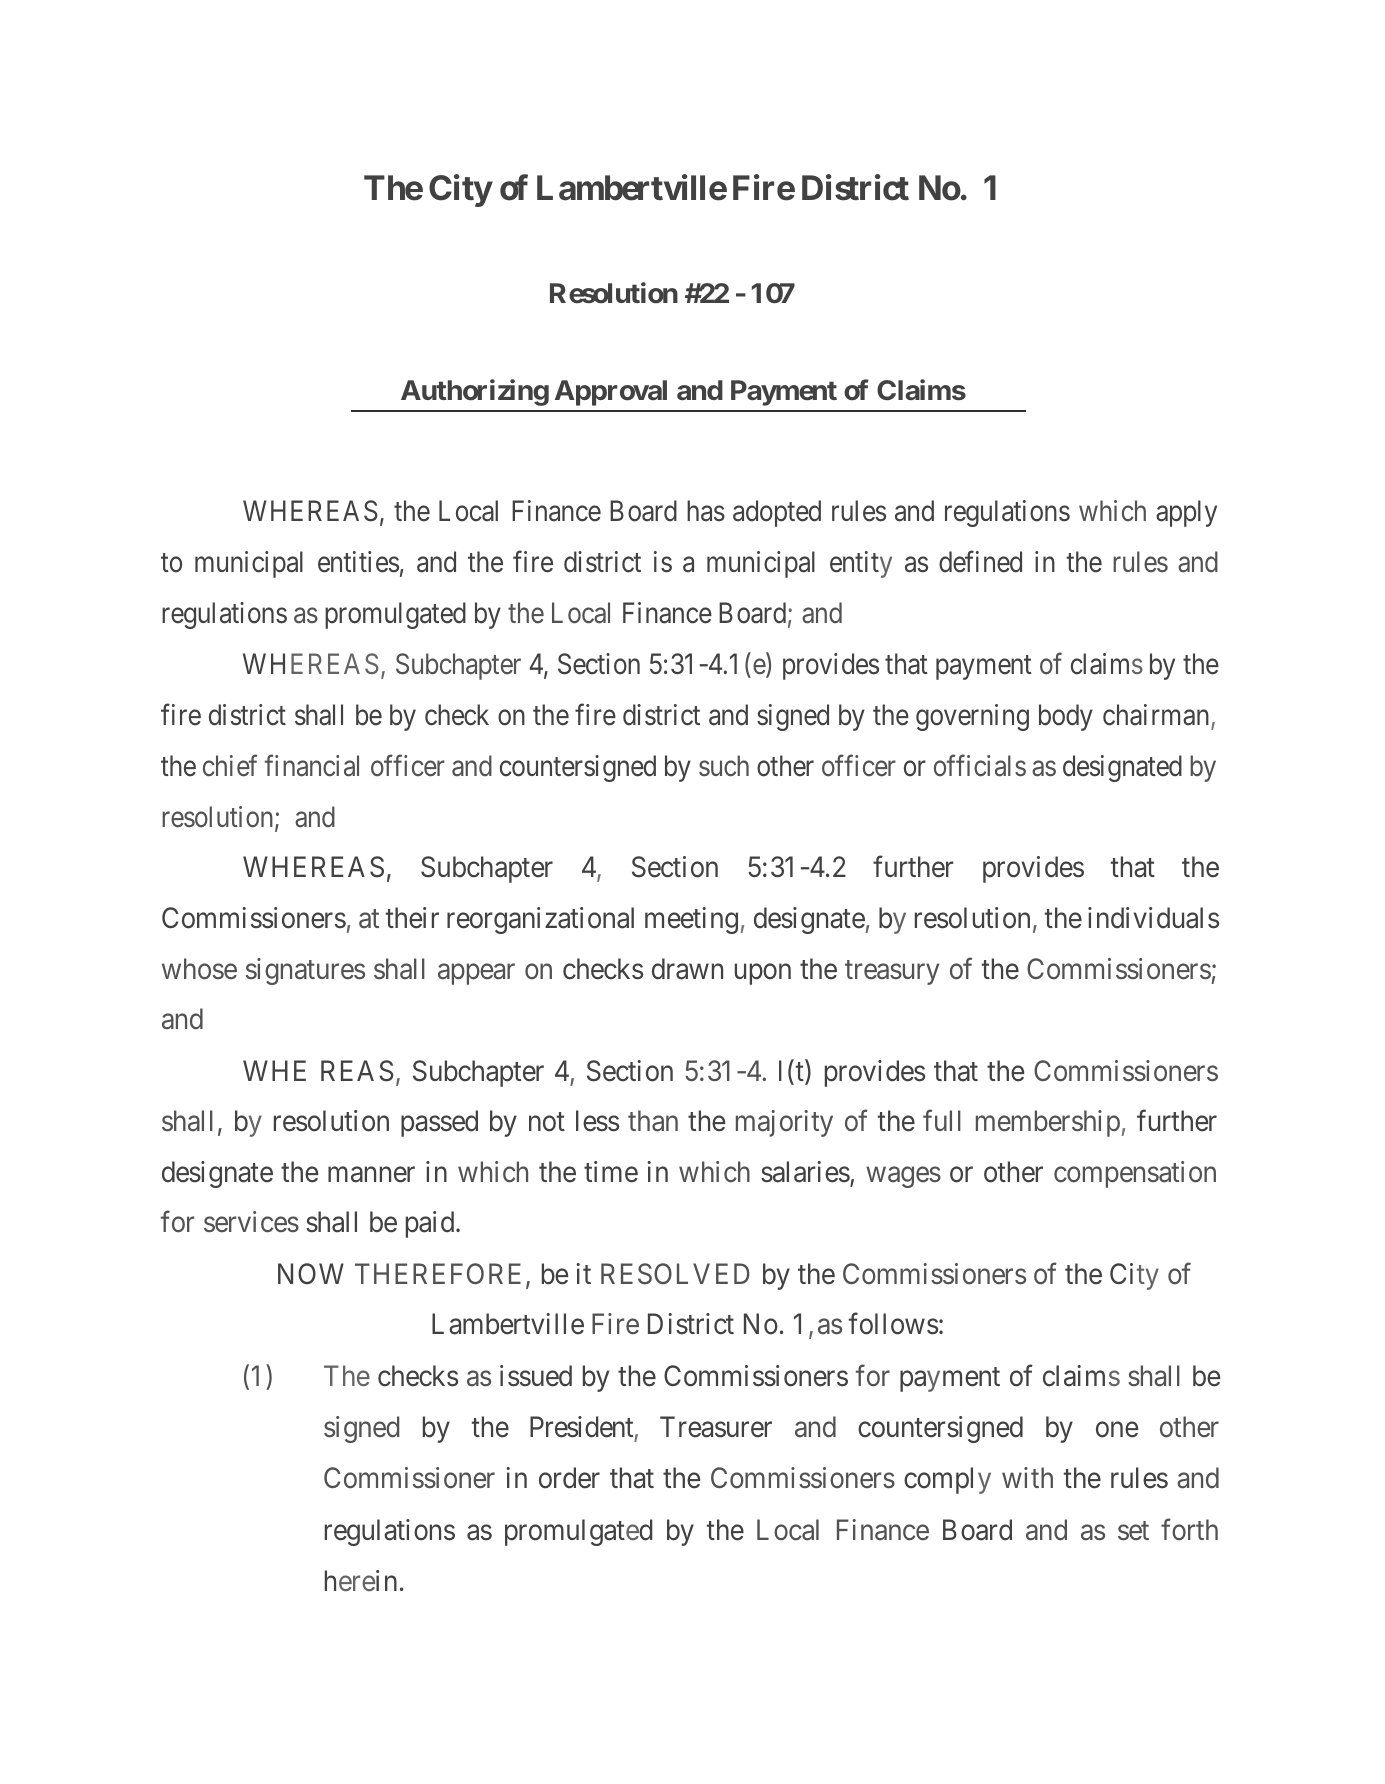 Image resolution: width=1385 pixels, height=1784 pixels. I want to click on order, so click(569, 1478).
